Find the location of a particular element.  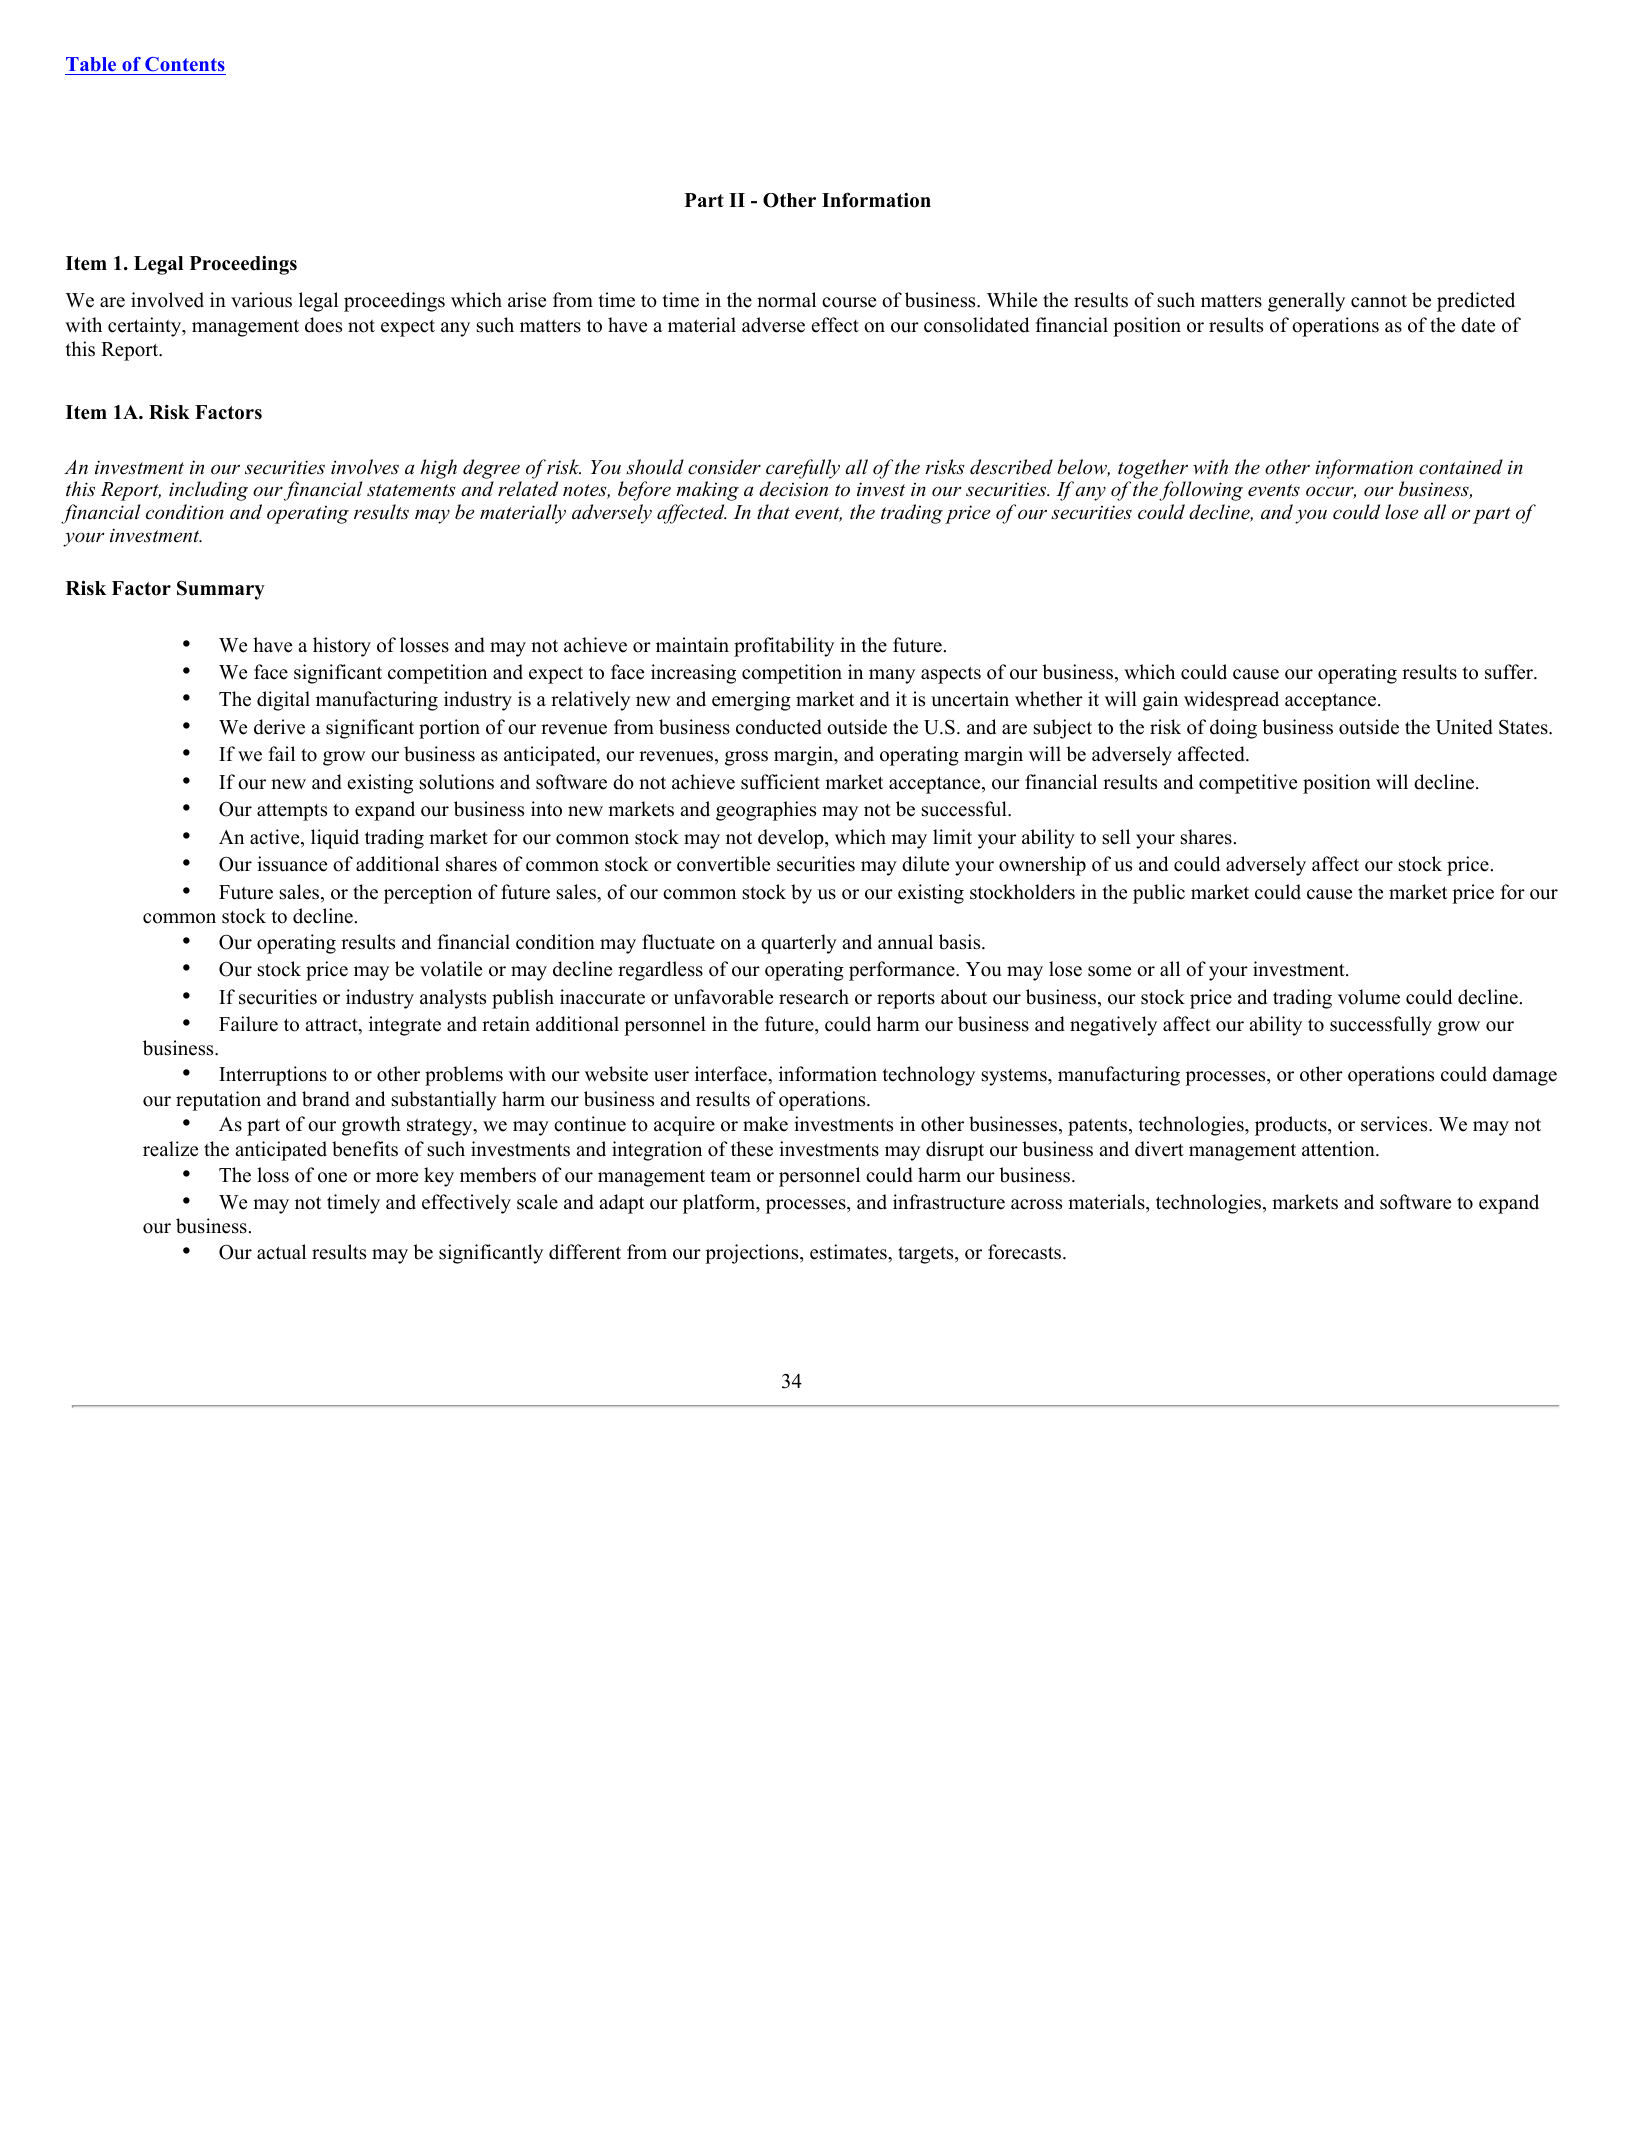

actual is located at coordinates (281, 1252).
